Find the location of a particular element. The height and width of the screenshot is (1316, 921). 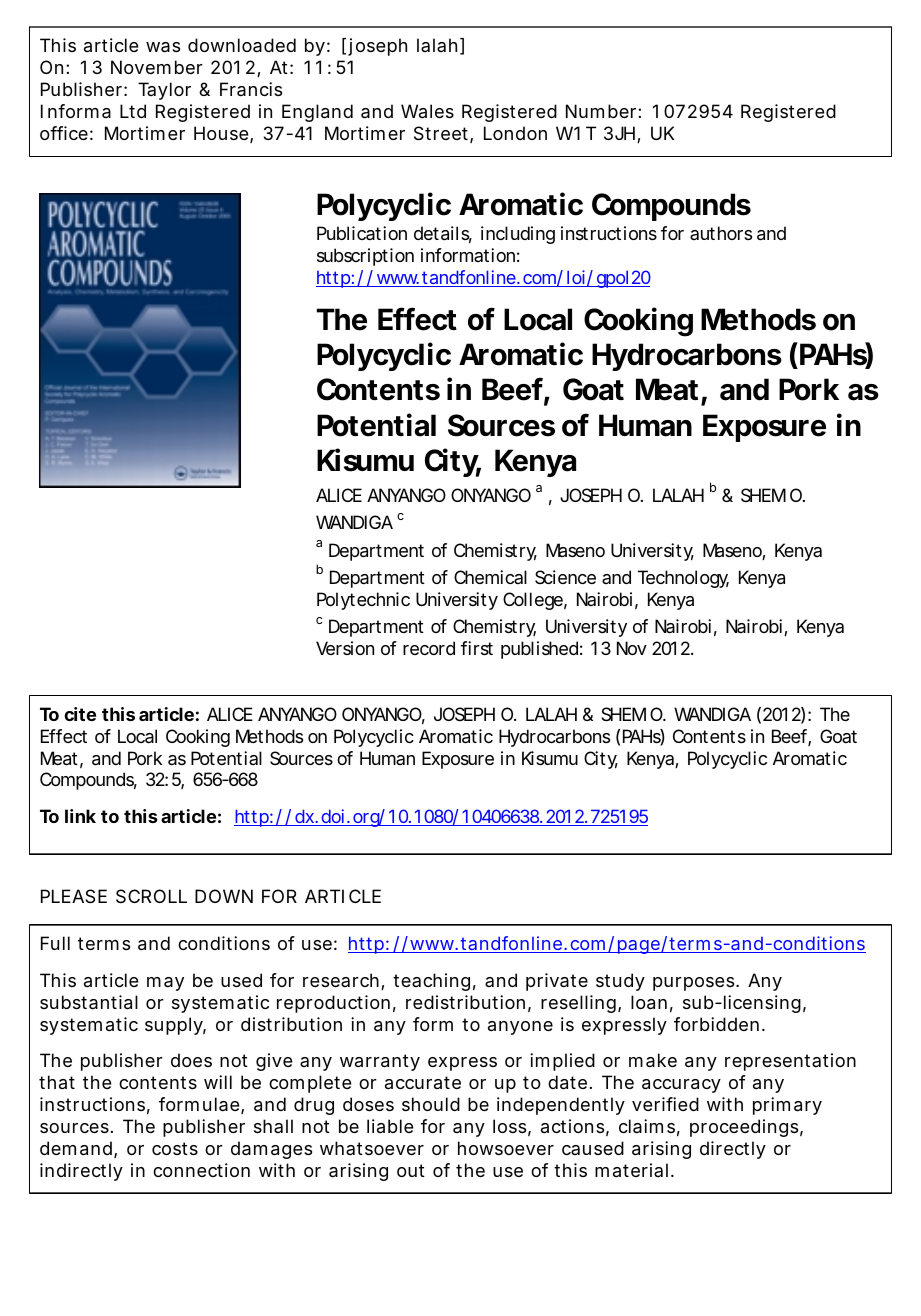

November is located at coordinates (157, 67).
